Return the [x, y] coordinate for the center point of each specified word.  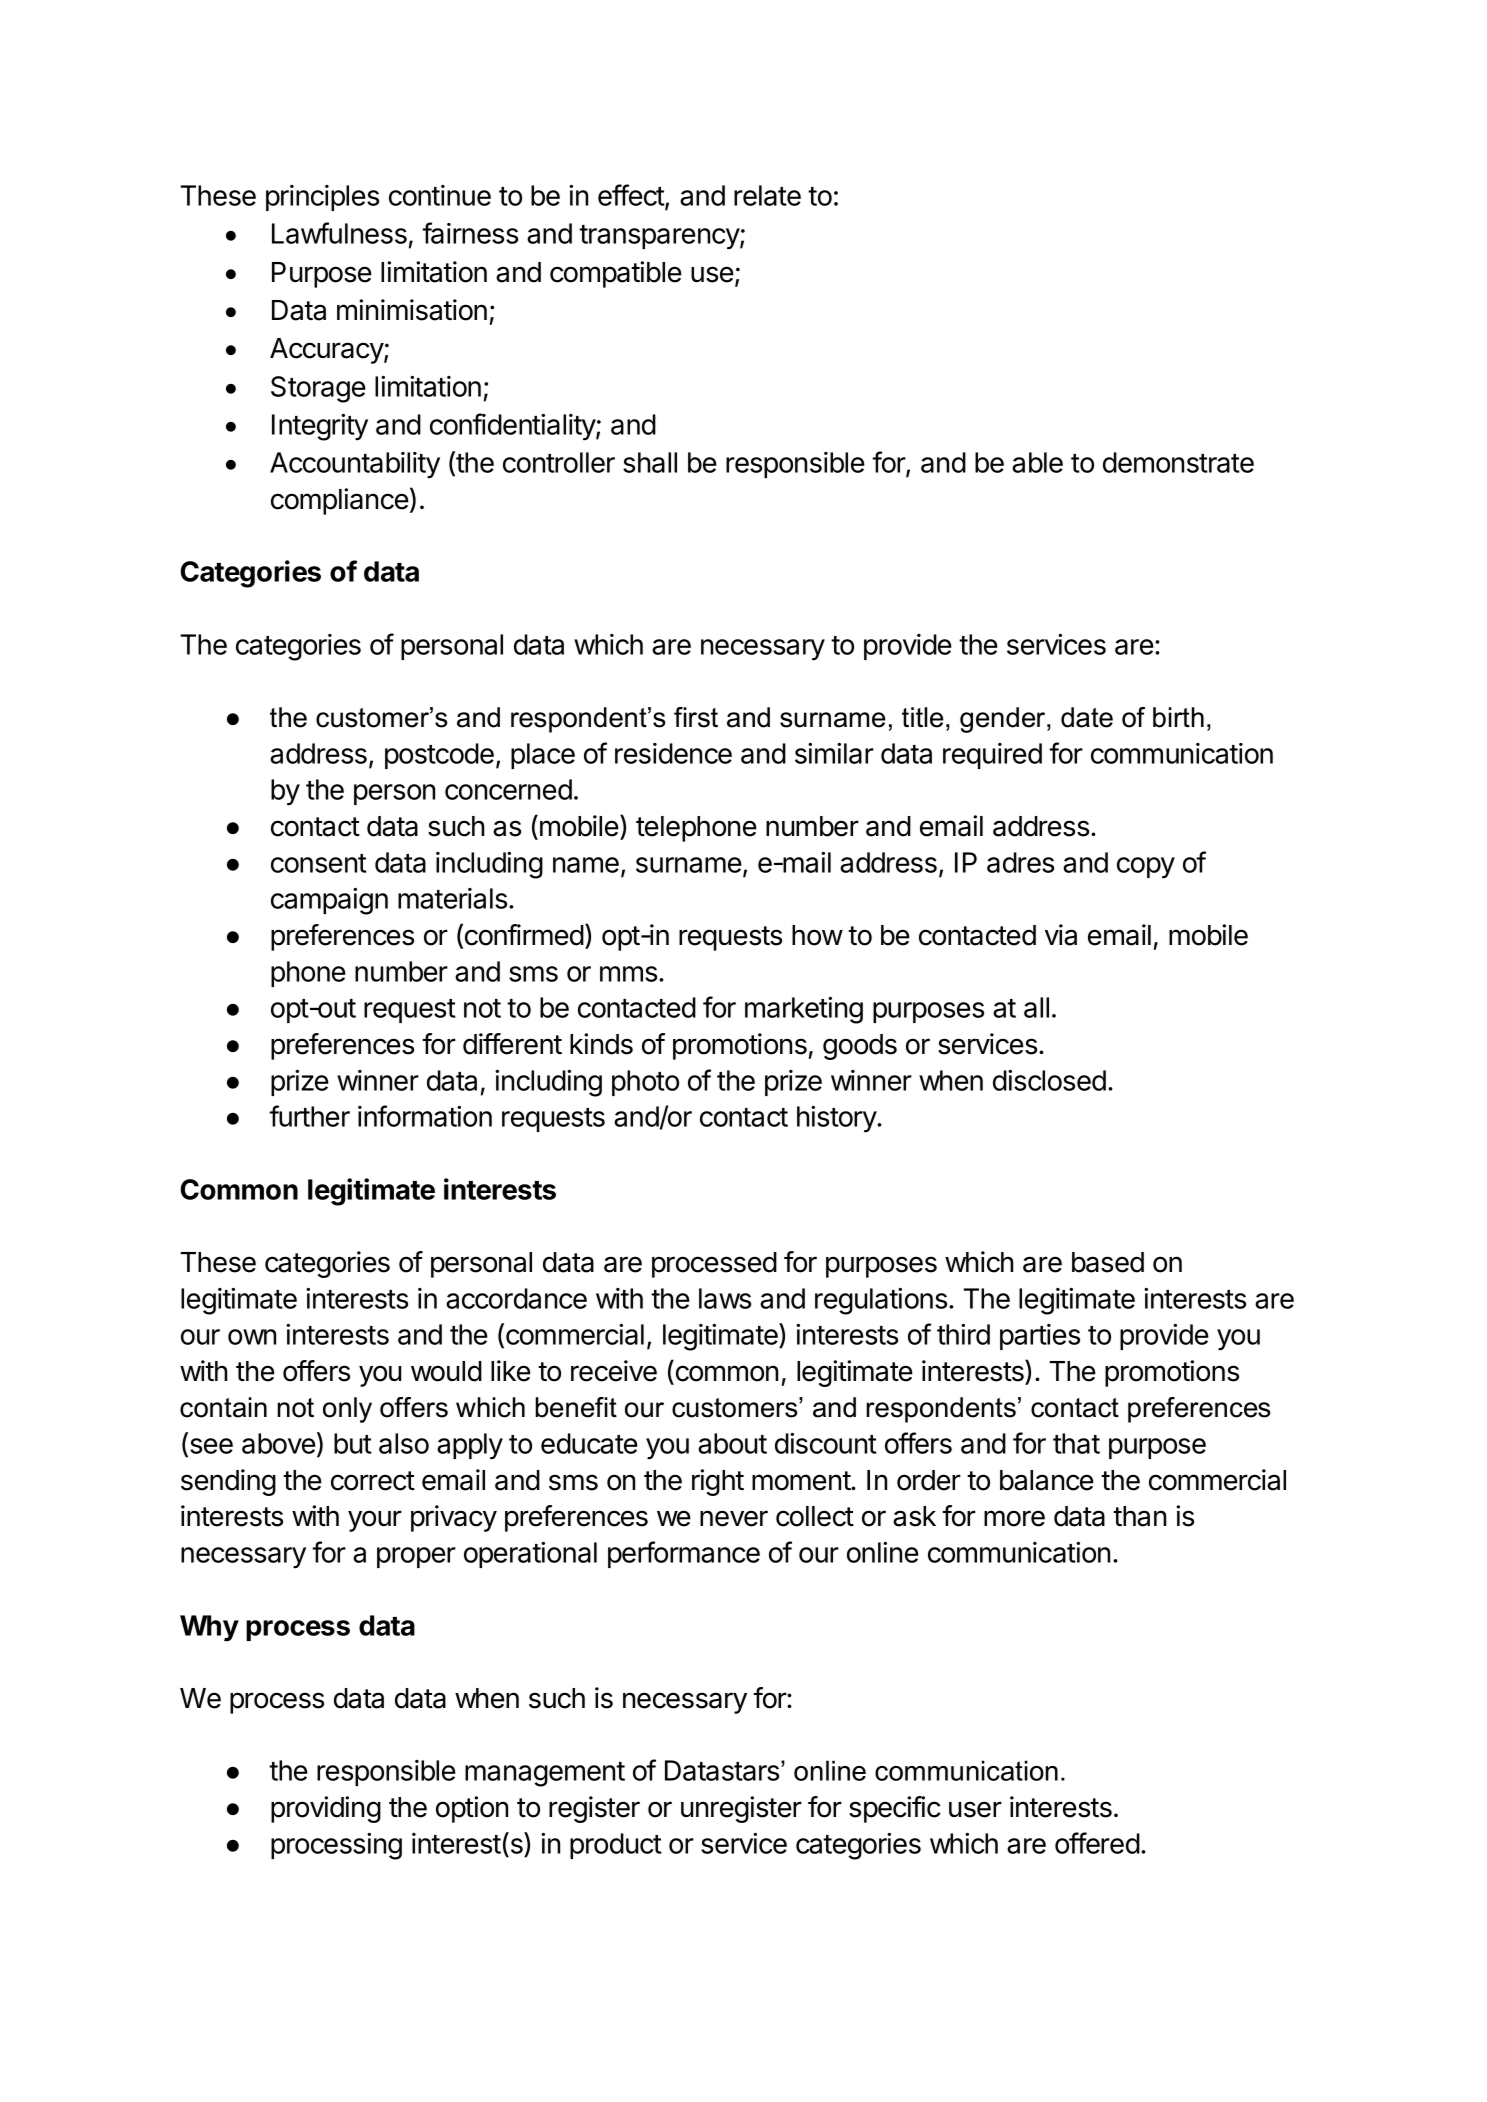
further [309, 1116]
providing [326, 1809]
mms [628, 974]
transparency [660, 237]
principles [322, 198]
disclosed [1049, 1080]
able [1037, 462]
